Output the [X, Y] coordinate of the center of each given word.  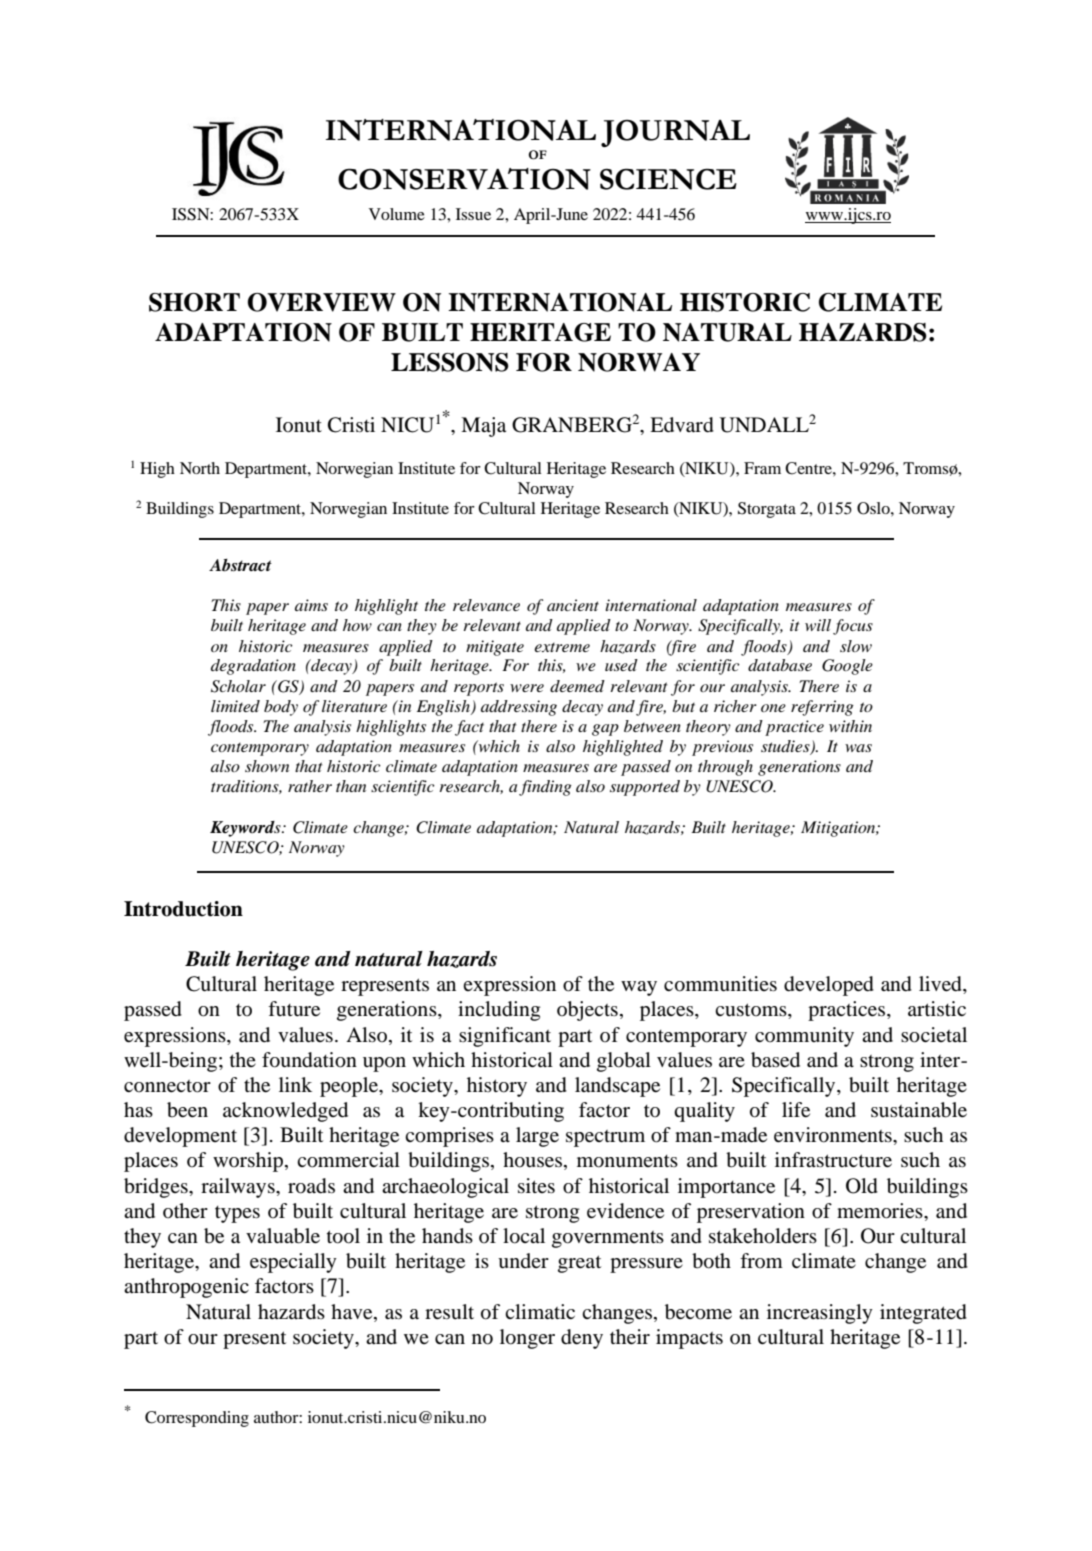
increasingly [820, 1314]
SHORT [194, 302]
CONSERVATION [464, 179]
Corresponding [197, 1419]
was [858, 748]
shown [267, 766]
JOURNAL [675, 133]
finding [545, 788]
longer [527, 1339]
